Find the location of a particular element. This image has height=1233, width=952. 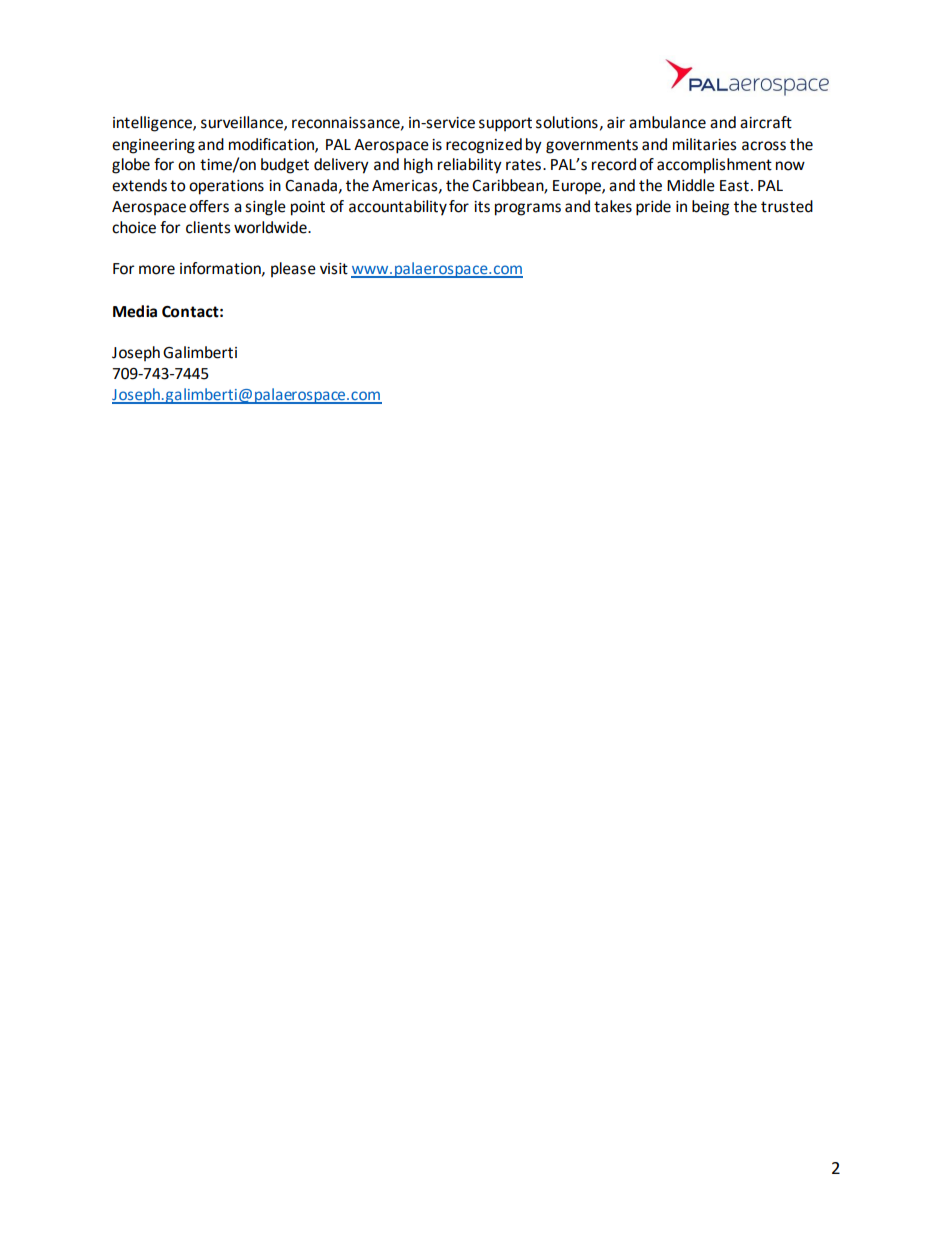

accomplishment is located at coordinates (714, 166).
